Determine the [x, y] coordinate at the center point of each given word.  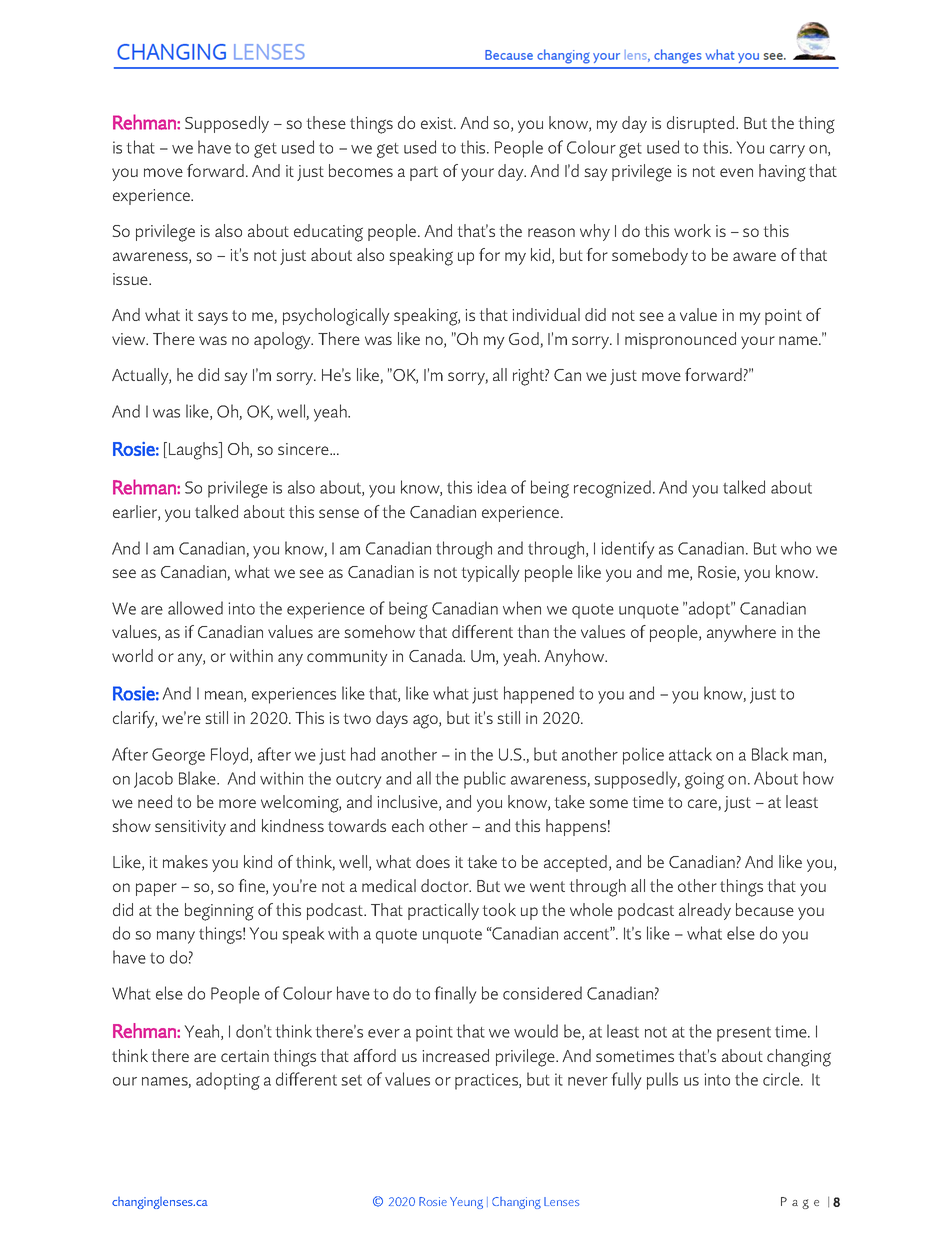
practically [443, 911]
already [705, 911]
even [736, 172]
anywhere [741, 633]
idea [492, 487]
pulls [662, 1081]
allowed [195, 608]
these [326, 122]
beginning [219, 912]
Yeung [466, 1203]
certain [245, 1056]
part [424, 173]
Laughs [194, 451]
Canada [437, 655]
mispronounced [680, 340]
